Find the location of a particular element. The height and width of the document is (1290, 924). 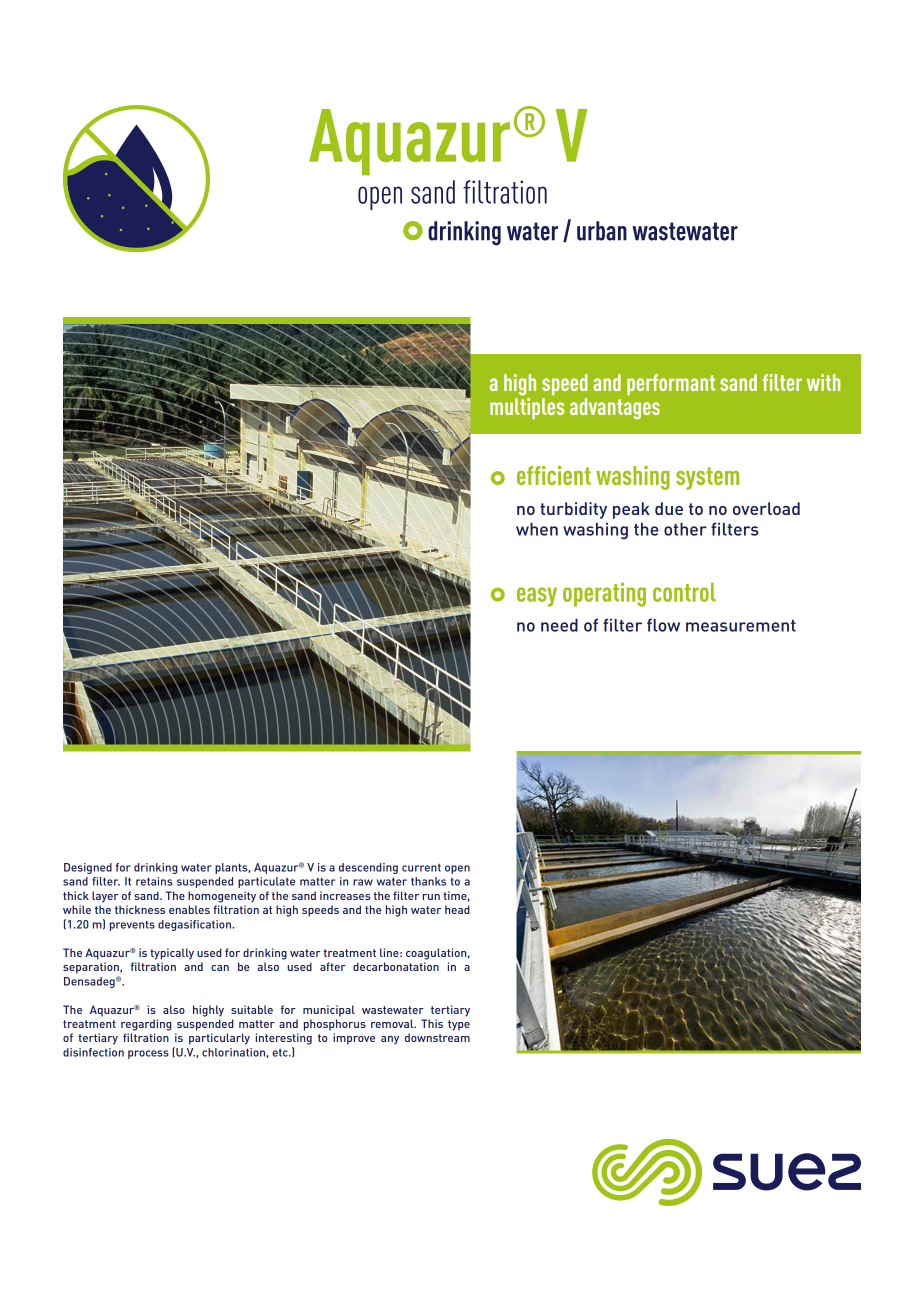

efficient is located at coordinates (554, 475).
